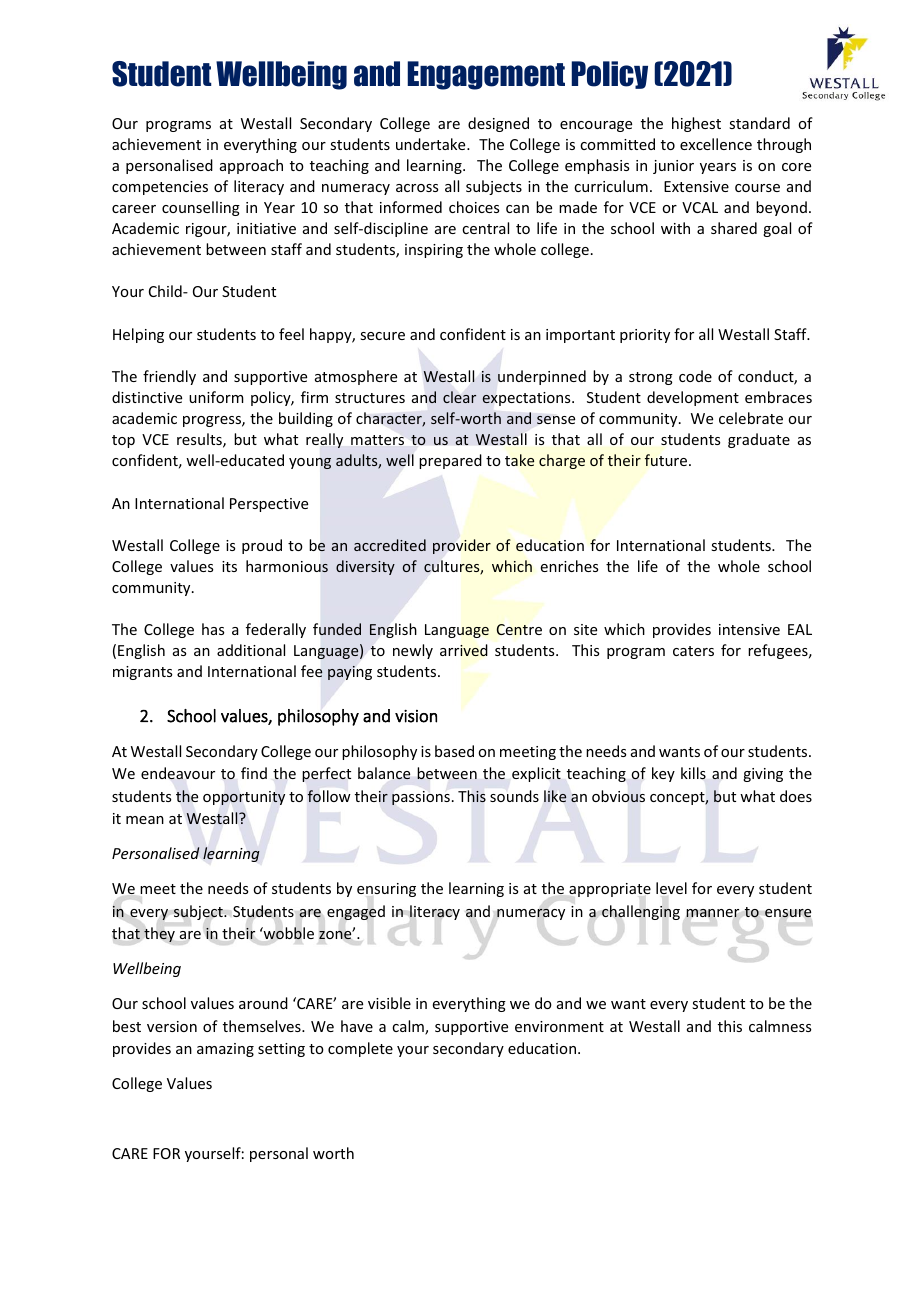  What do you see at coordinates (172, 1026) in the image?
I see `version` at bounding box center [172, 1026].
